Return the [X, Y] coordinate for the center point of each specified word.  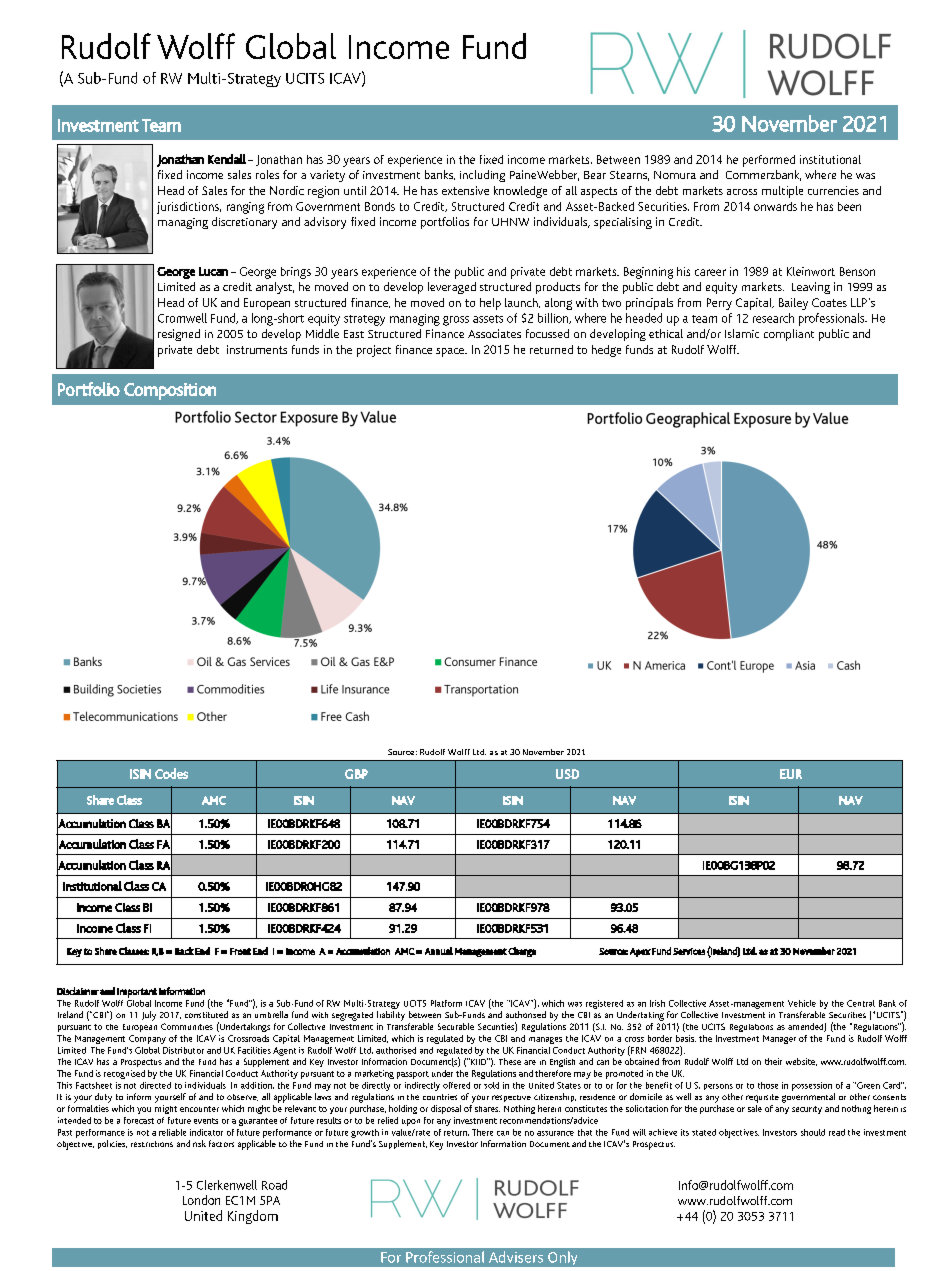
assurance [555, 1133]
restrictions [152, 1144]
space [451, 352]
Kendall [227, 159]
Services [689, 951]
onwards [775, 206]
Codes [171, 773]
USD [567, 774]
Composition [170, 391]
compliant [789, 335]
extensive [465, 190]
